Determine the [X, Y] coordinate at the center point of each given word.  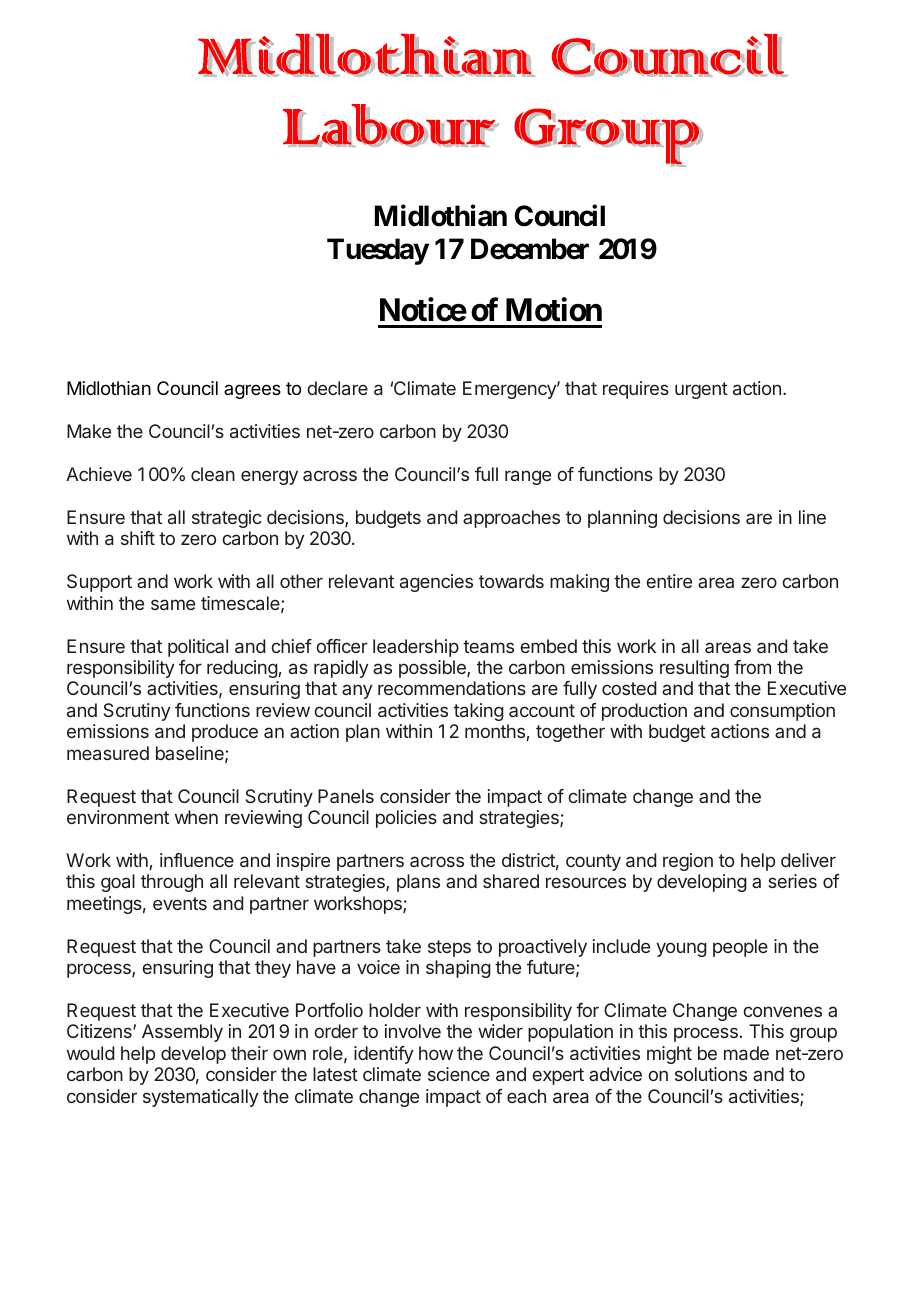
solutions [711, 1074]
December [530, 249]
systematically [200, 1098]
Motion [554, 309]
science [459, 1074]
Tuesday [378, 251]
